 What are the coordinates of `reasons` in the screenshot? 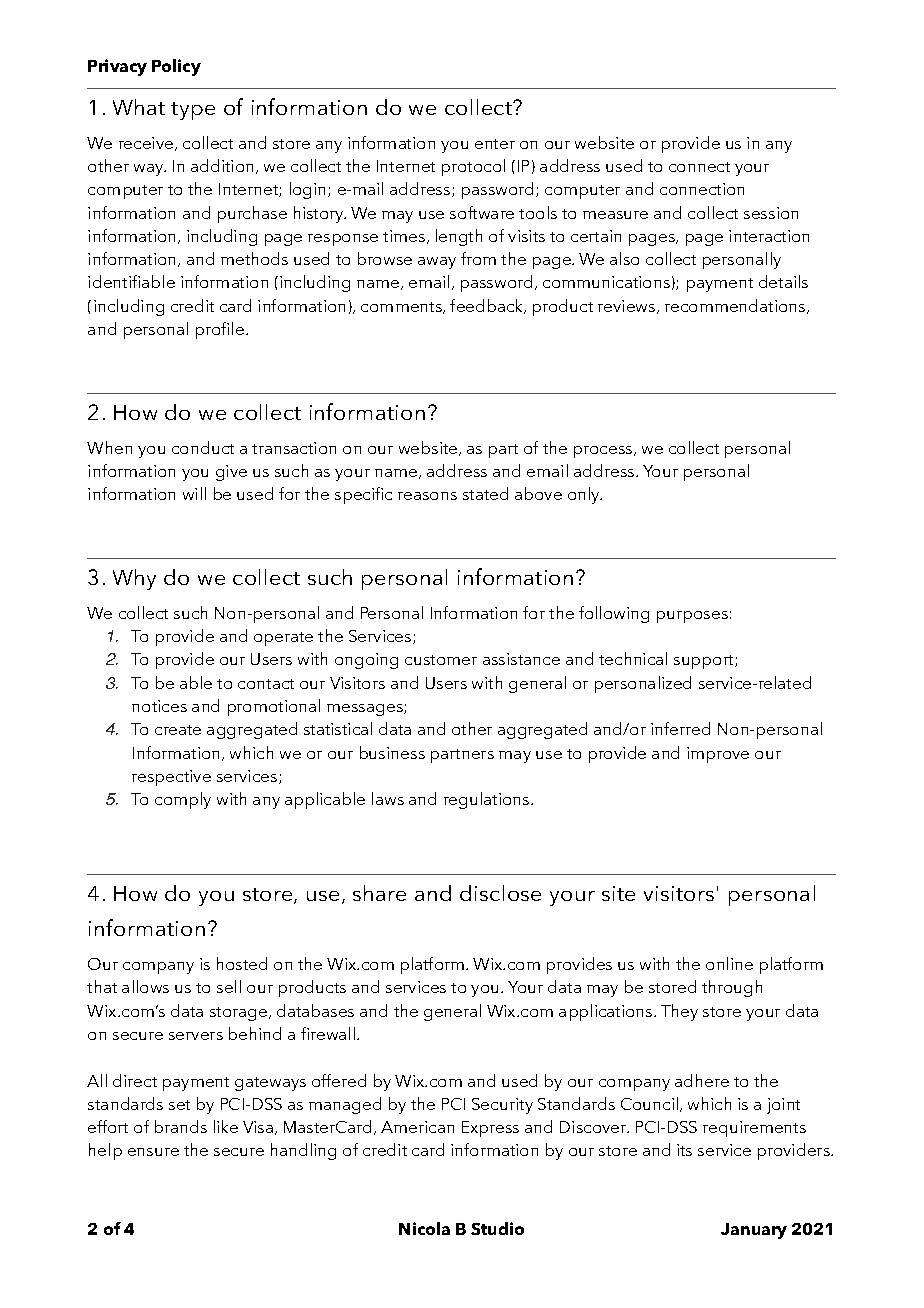 It's located at (427, 496).
